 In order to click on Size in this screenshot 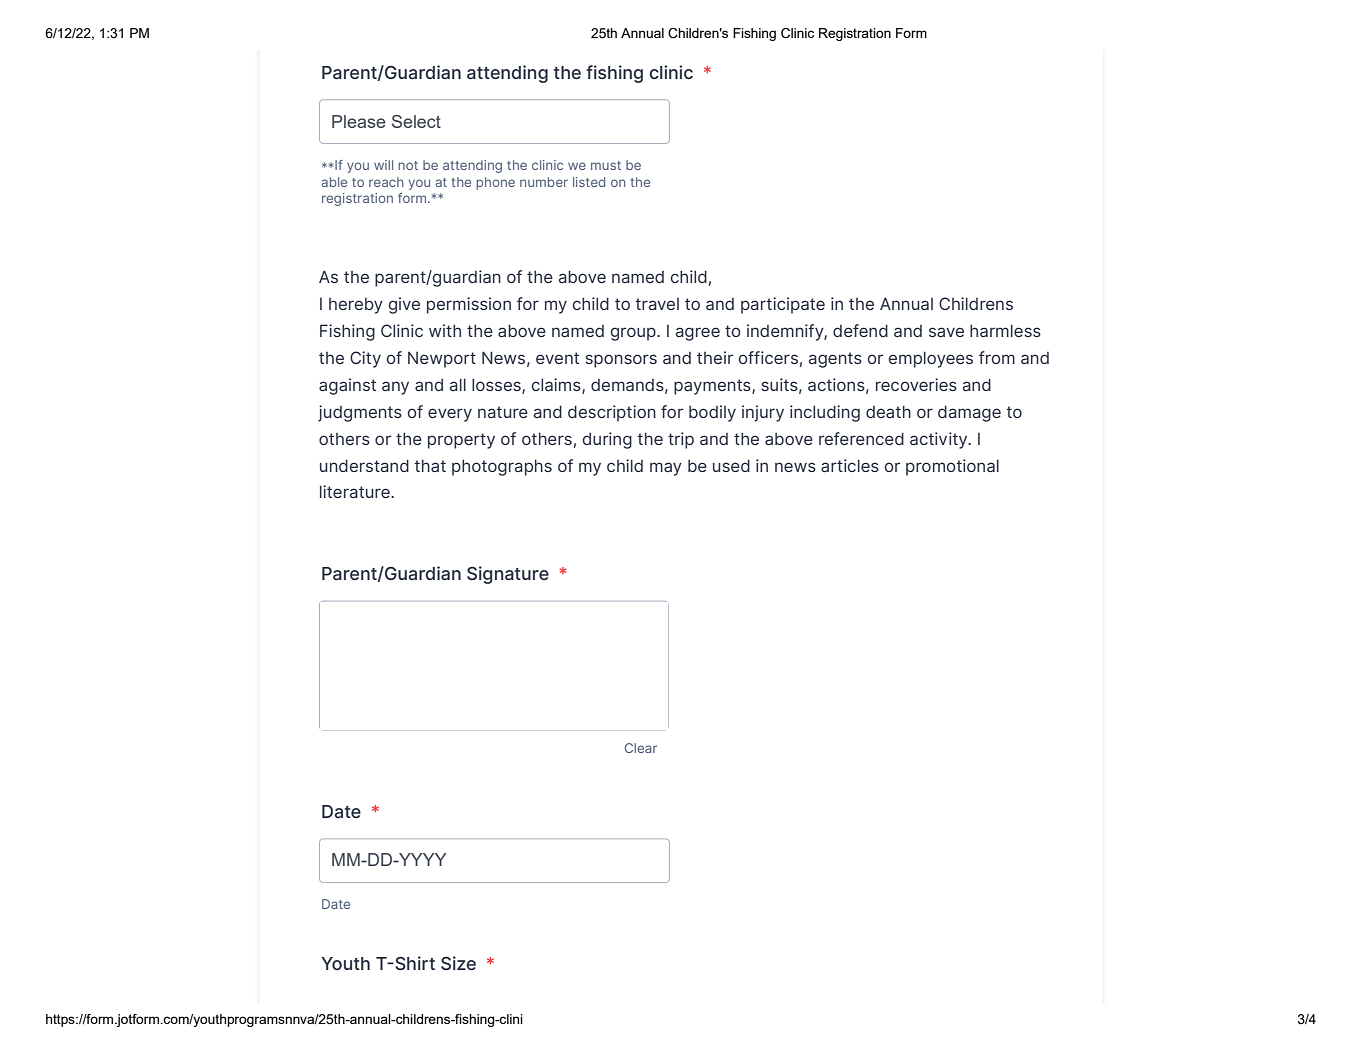, I will do `click(458, 963)`.
